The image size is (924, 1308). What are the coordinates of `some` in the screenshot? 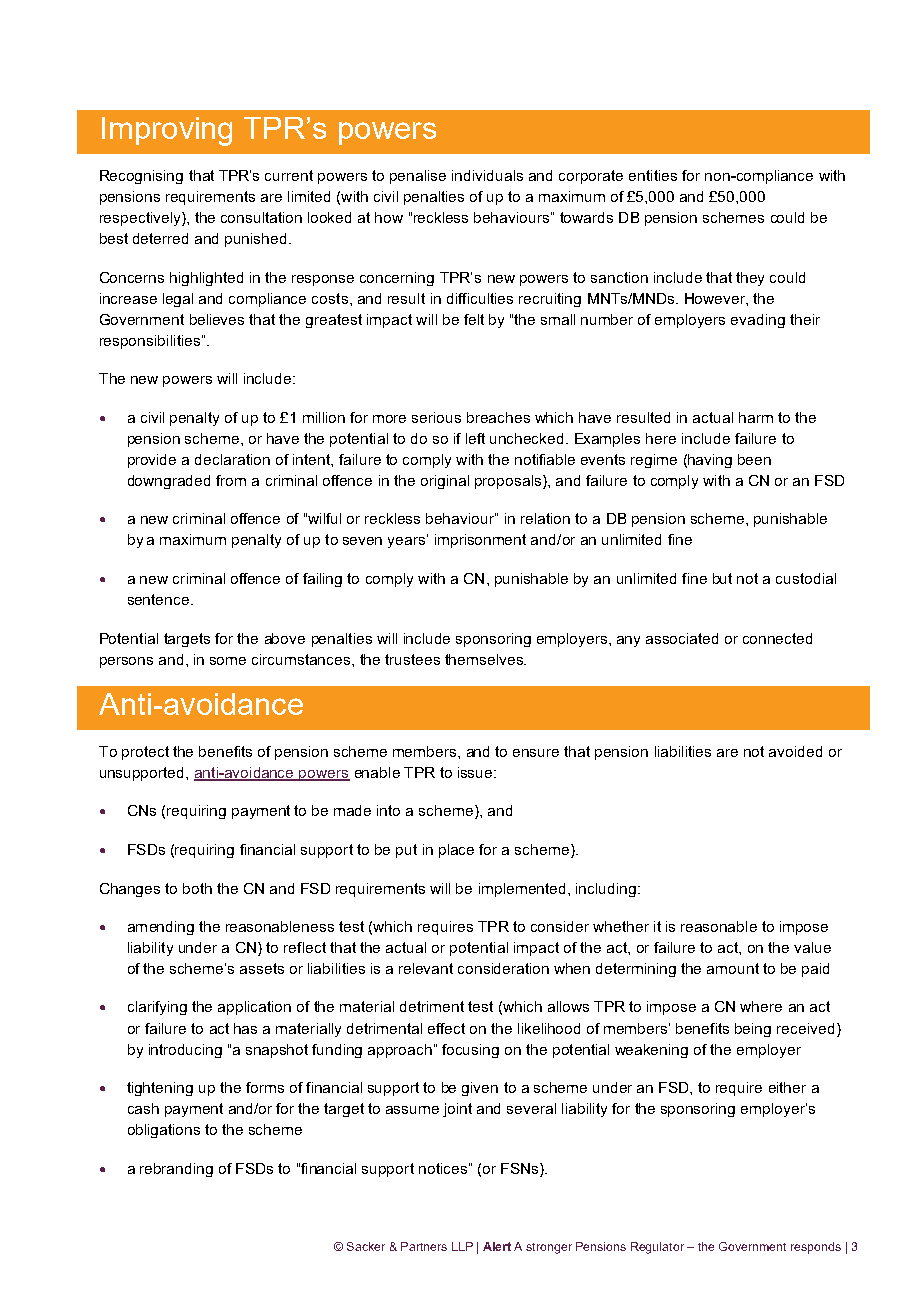 It's located at (228, 661).
